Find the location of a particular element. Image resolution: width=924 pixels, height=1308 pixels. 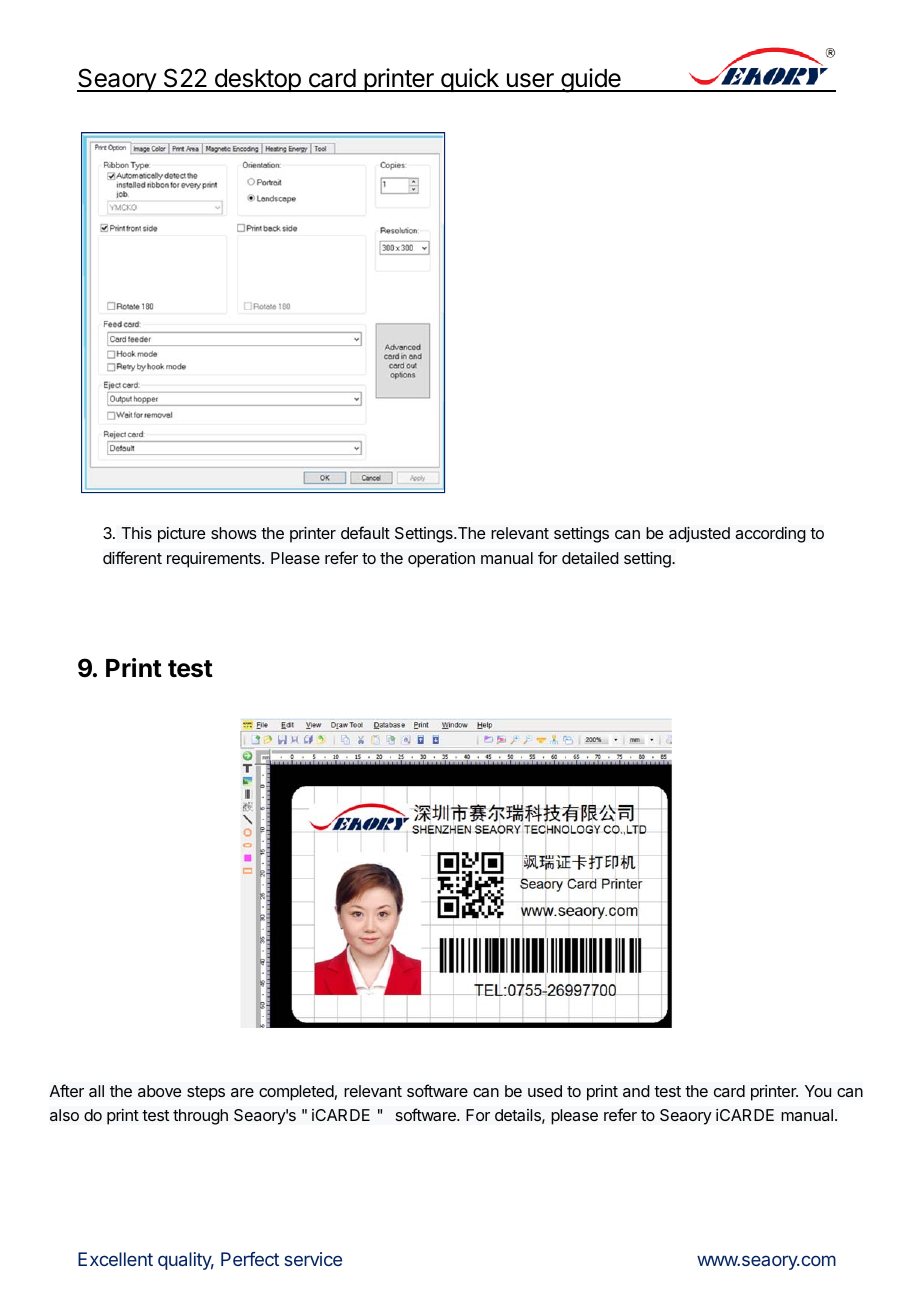

guide is located at coordinates (591, 80).
